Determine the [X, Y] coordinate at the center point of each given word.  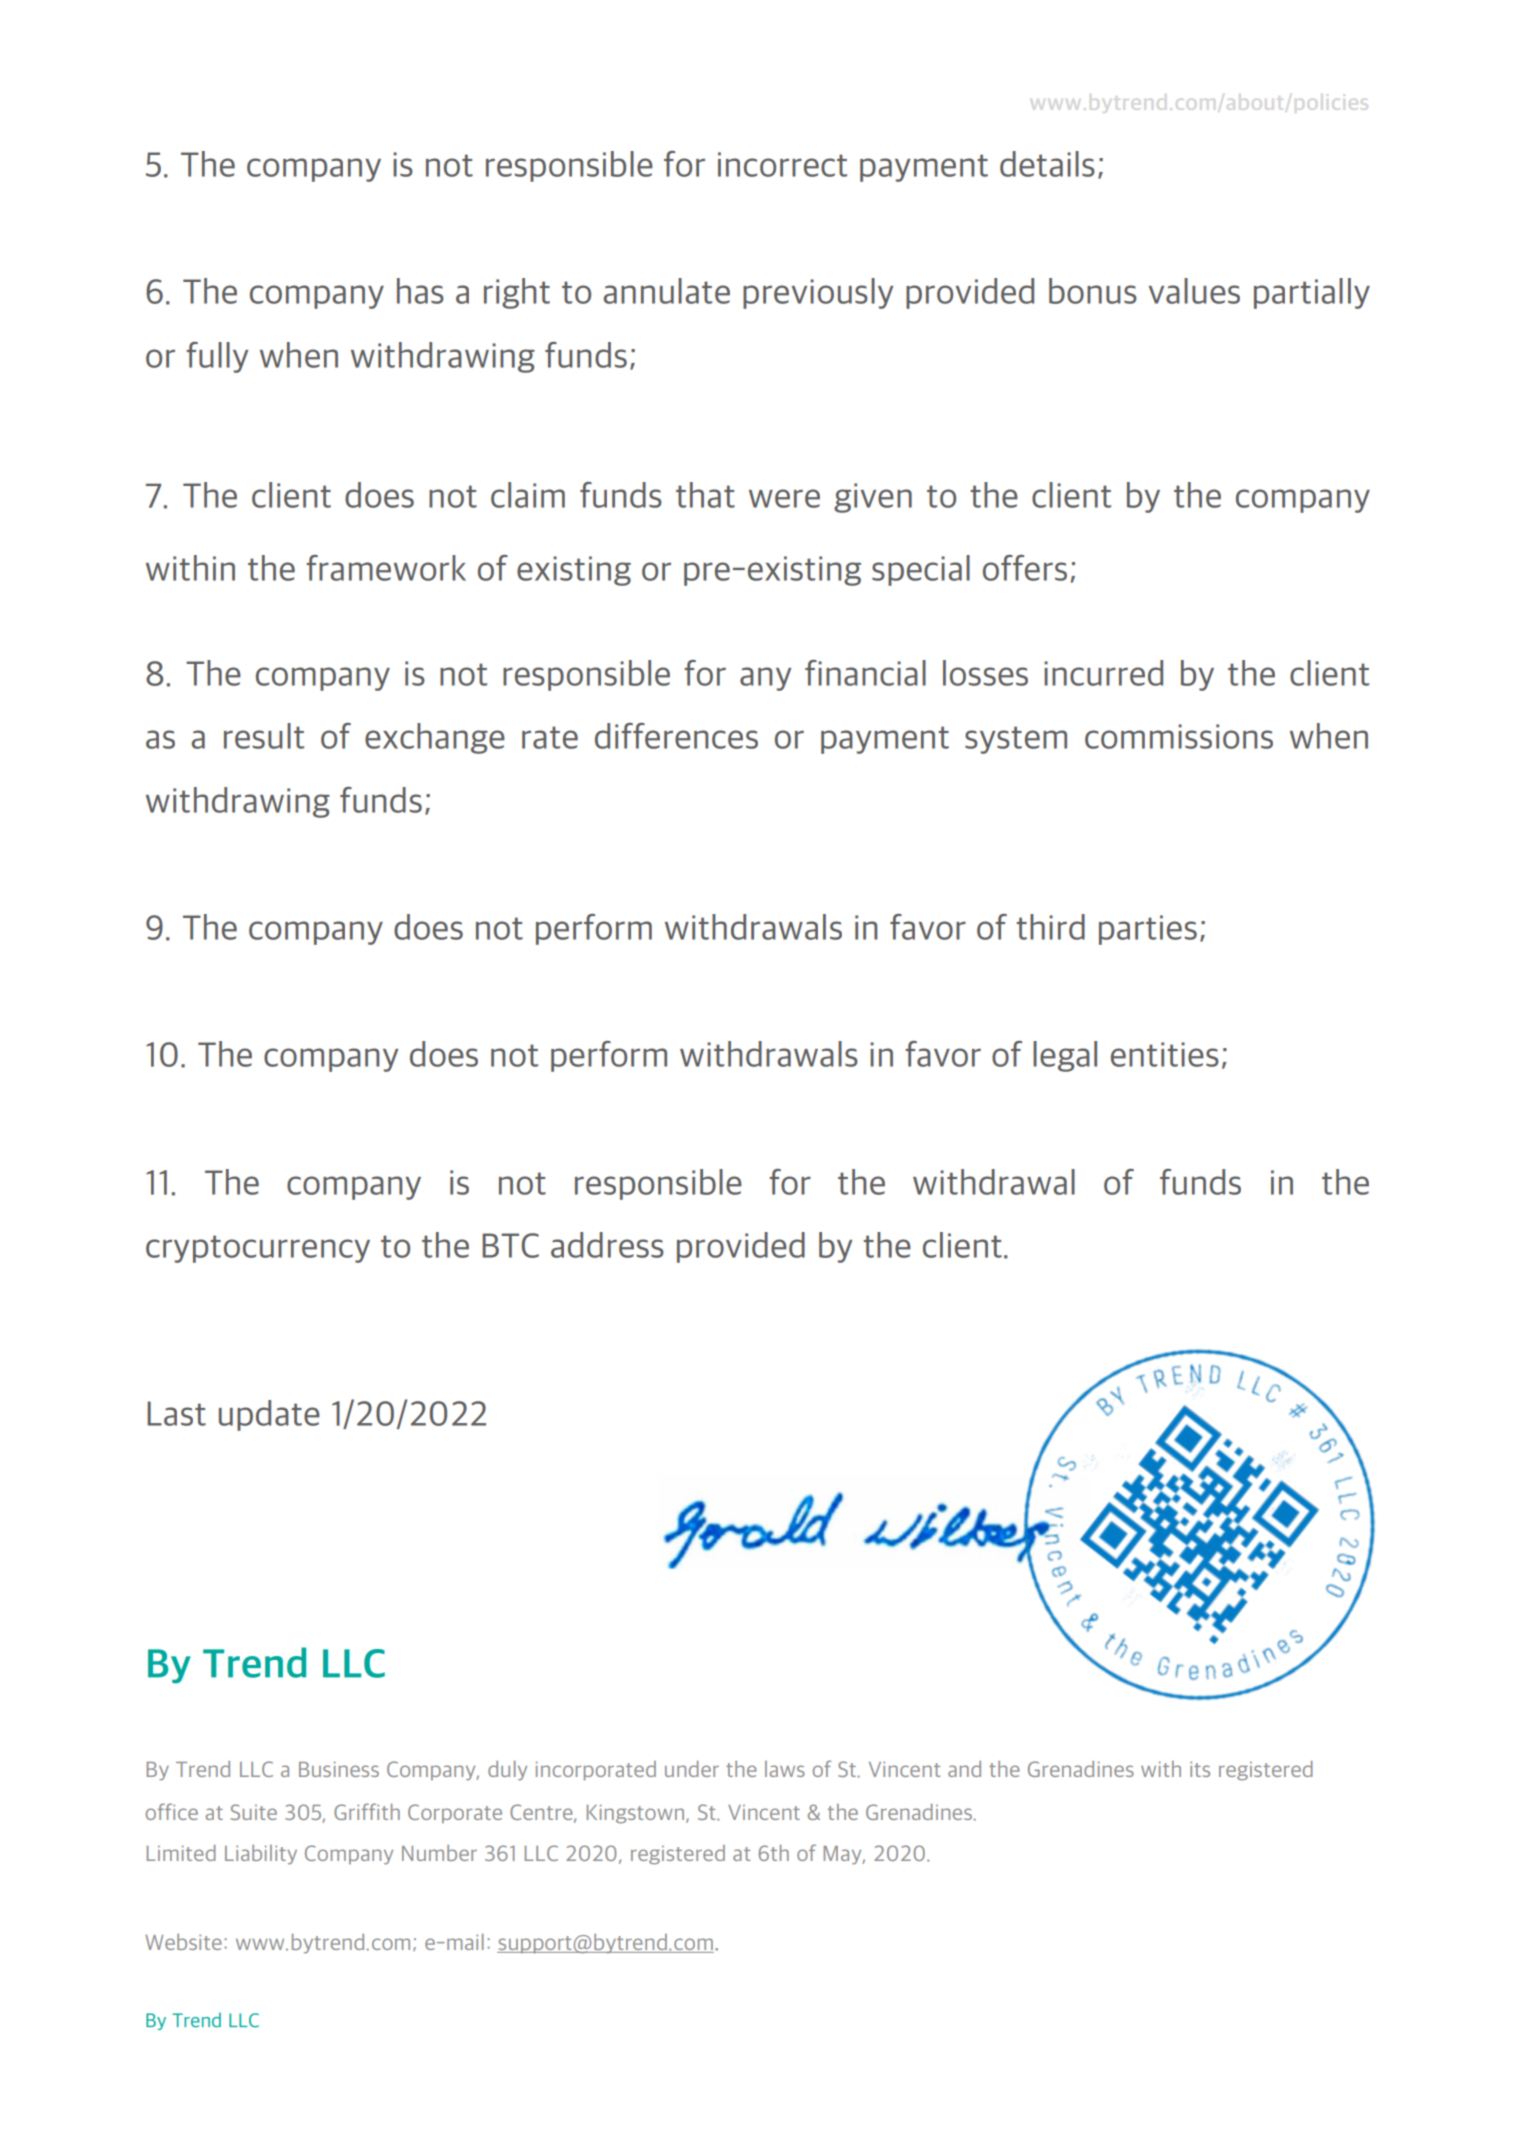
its [1200, 1769]
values [1194, 291]
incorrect [782, 164]
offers [1025, 568]
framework [386, 568]
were [784, 498]
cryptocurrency [258, 1249]
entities [1165, 1054]
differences [676, 736]
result [264, 736]
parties [1148, 930]
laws [785, 1769]
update [269, 1415]
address [607, 1245]
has [420, 291]
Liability [261, 1855]
